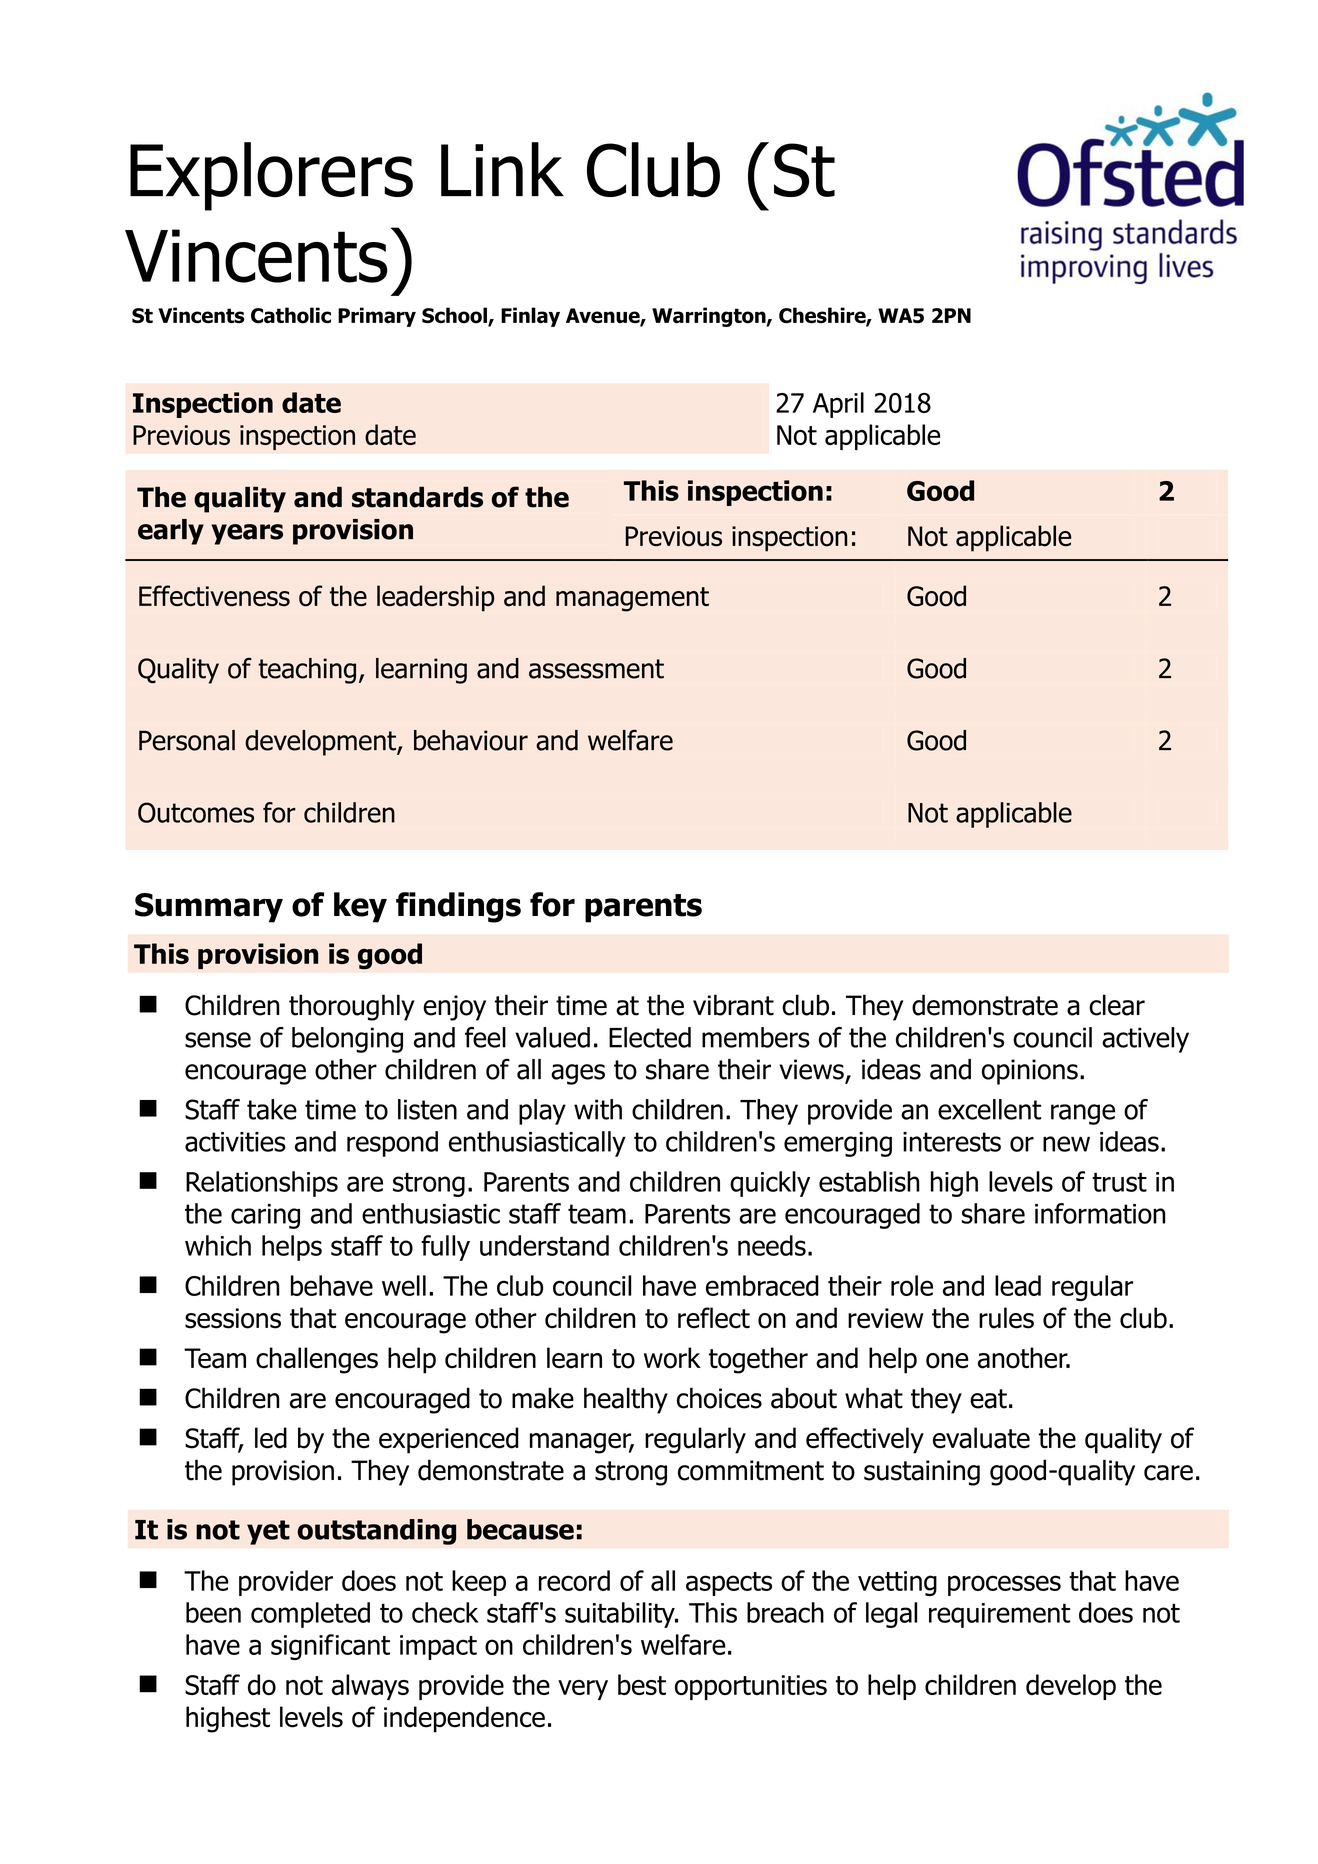 This screenshot has height=1864, width=1318. Describe the element at coordinates (838, 405) in the screenshot. I see `April` at that location.
